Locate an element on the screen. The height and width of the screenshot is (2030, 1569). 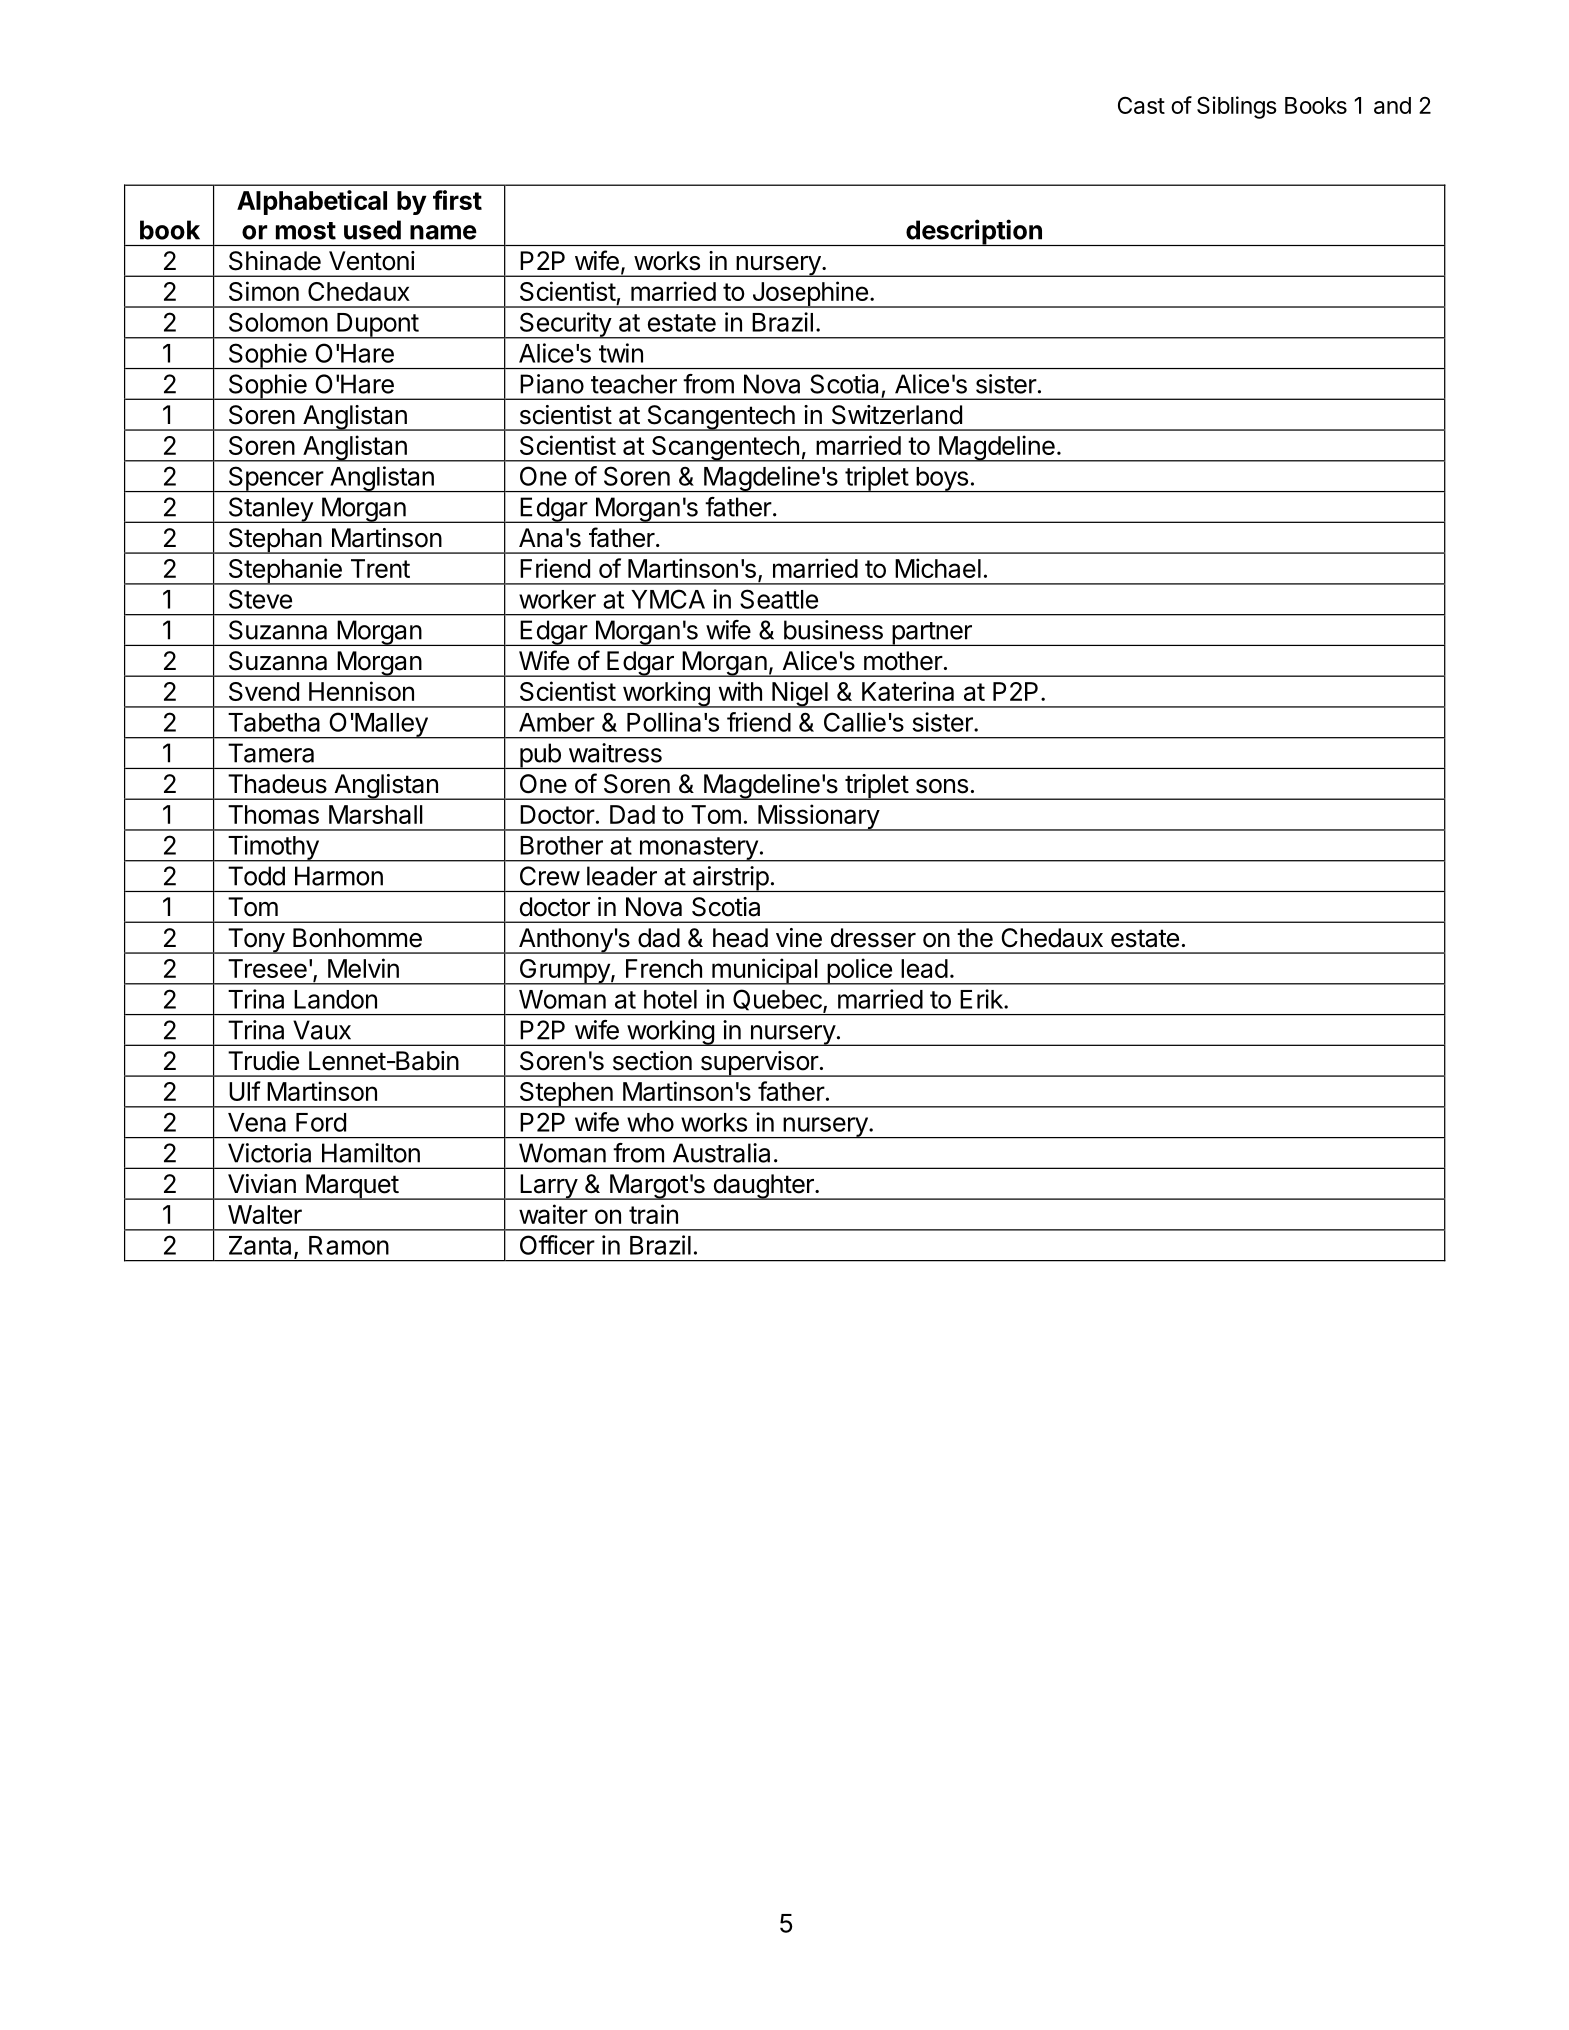
Spencer is located at coordinates (275, 479).
